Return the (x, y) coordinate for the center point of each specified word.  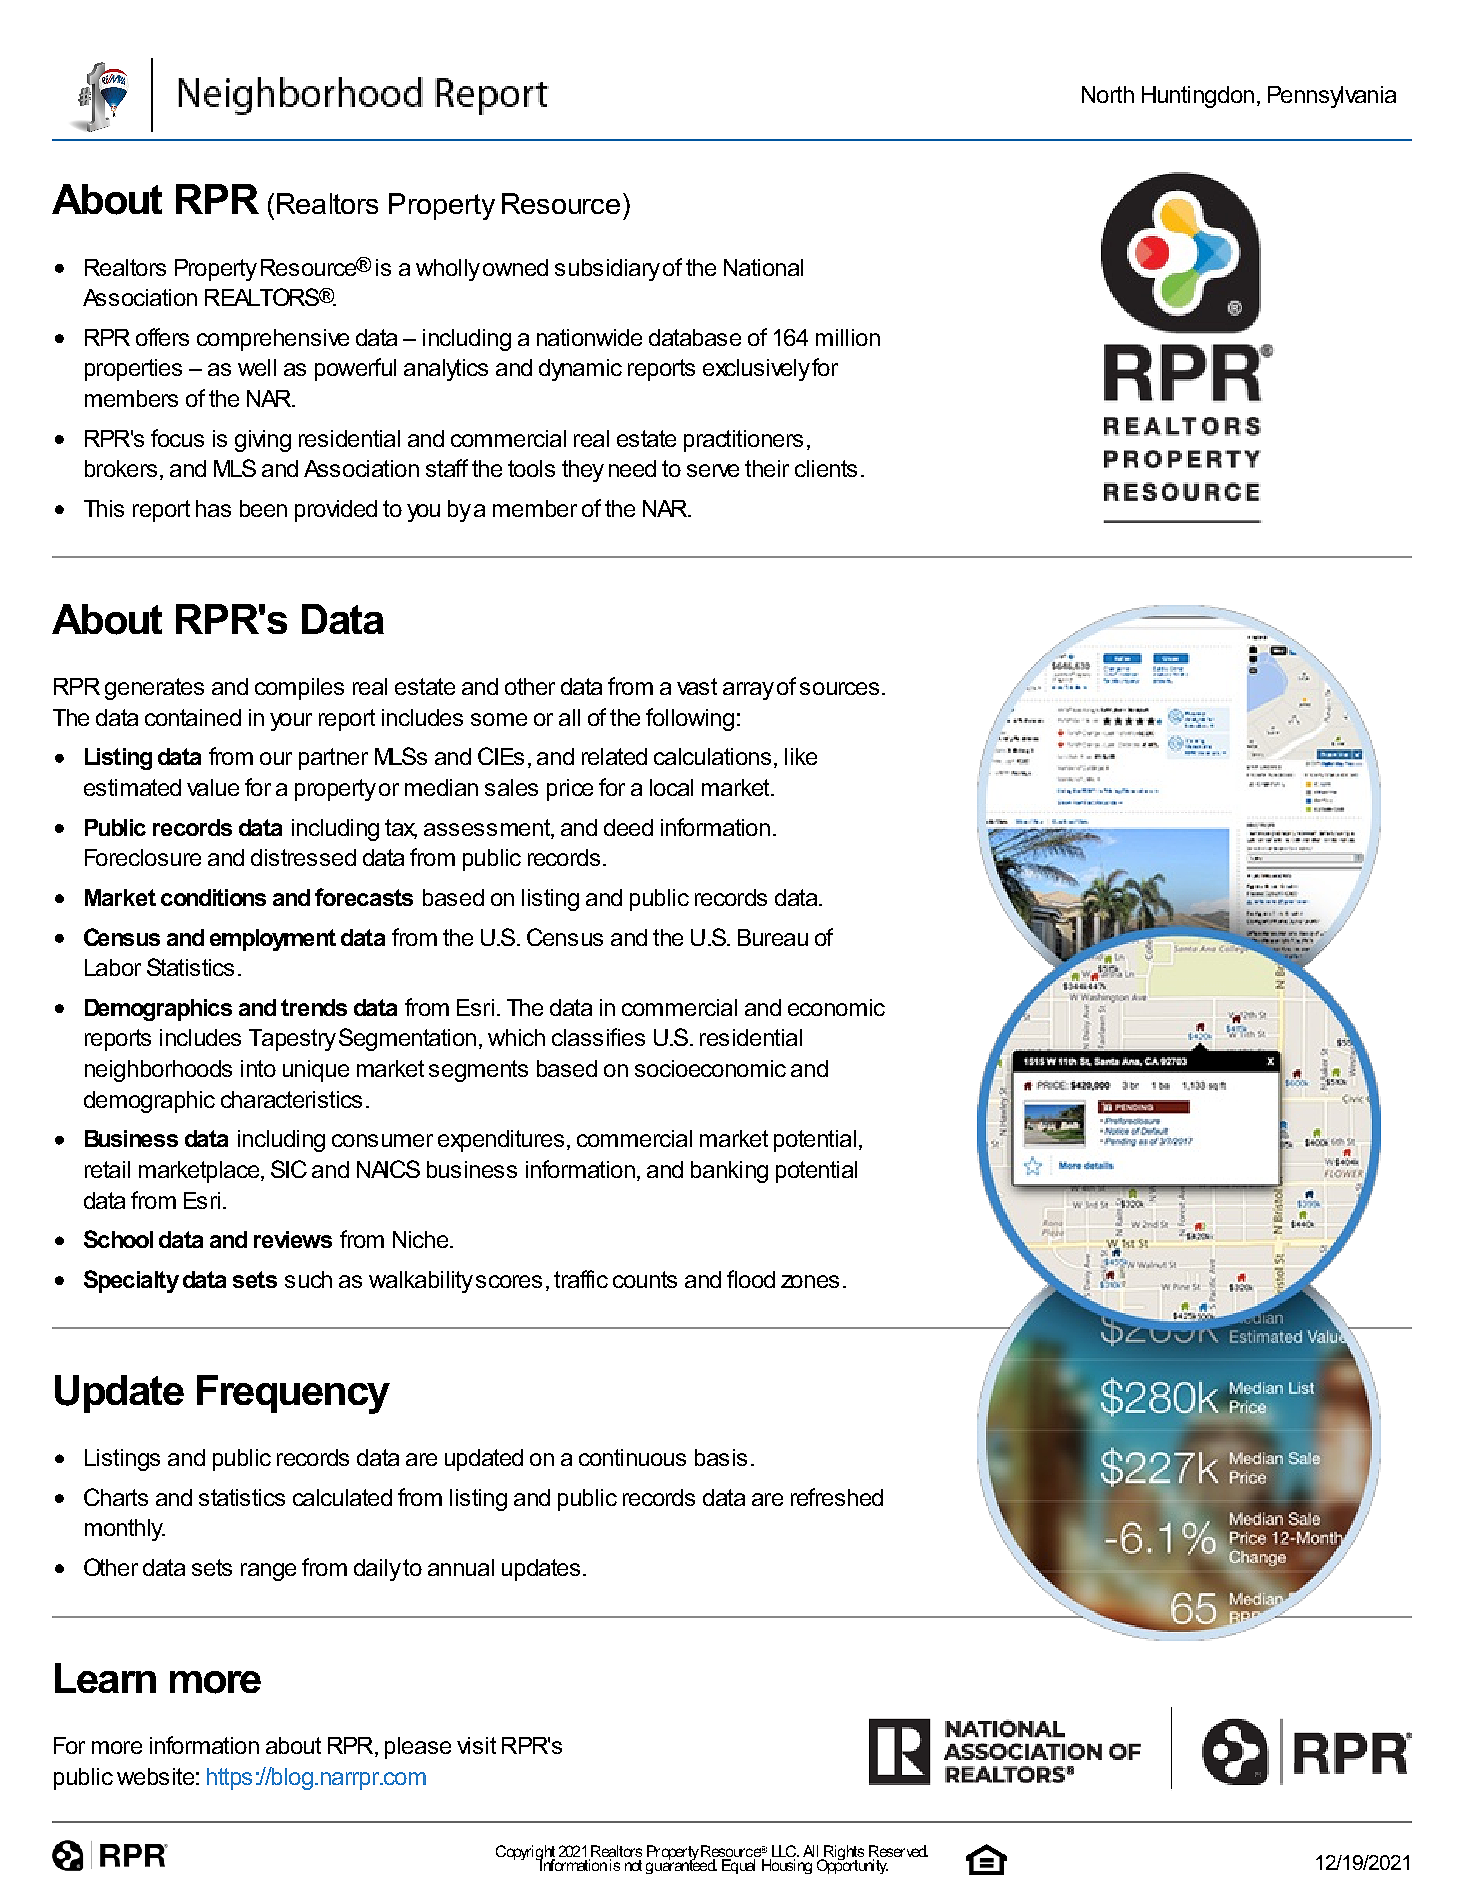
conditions (213, 897)
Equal (738, 1866)
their (767, 468)
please (418, 1748)
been (263, 508)
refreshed (837, 1497)
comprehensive (273, 340)
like (801, 756)
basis (721, 1457)
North (1108, 94)
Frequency (293, 1394)
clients (826, 468)
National (763, 267)
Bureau (773, 937)
